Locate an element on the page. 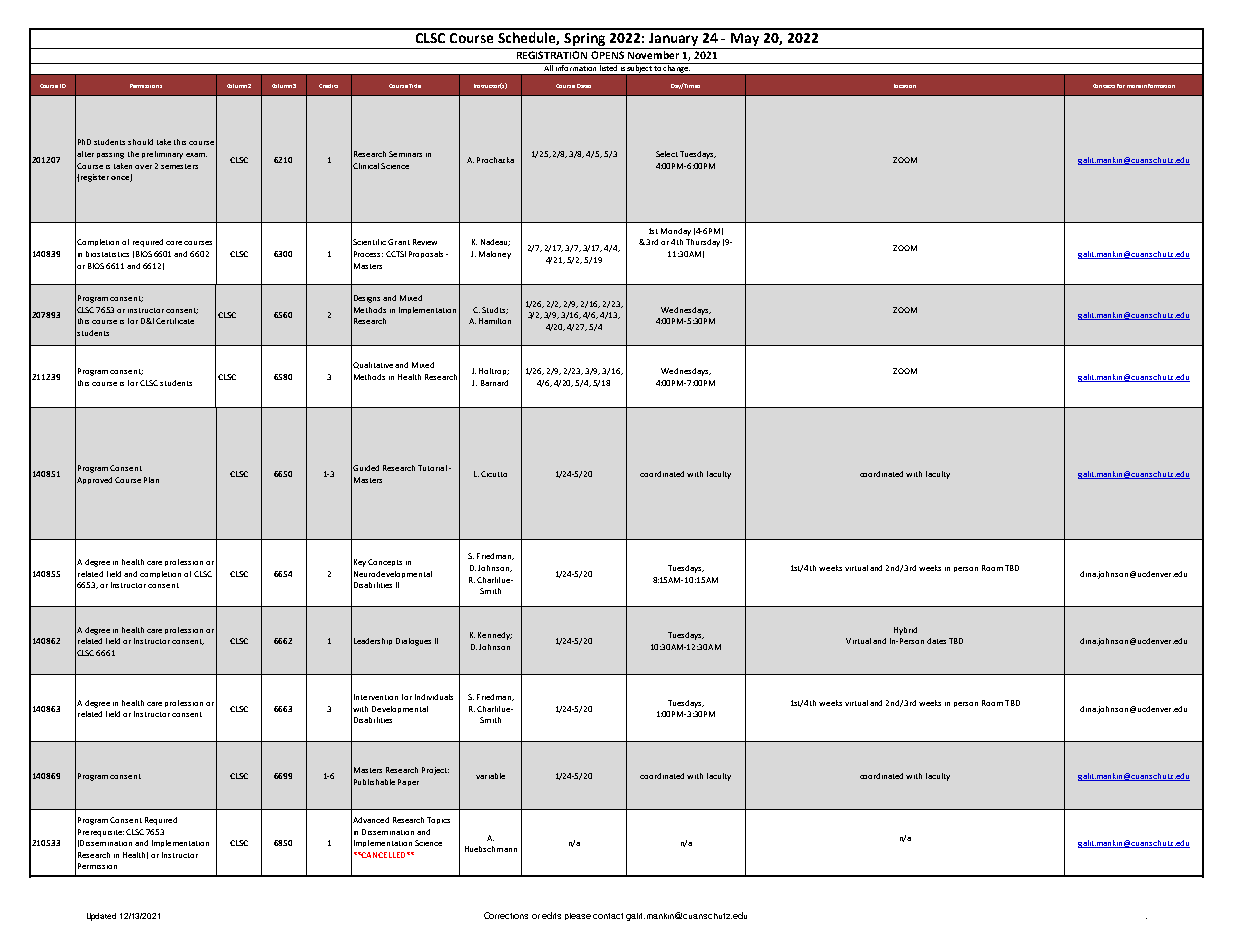 This document has width=1233, height=952. Corrections is located at coordinates (506, 915).
